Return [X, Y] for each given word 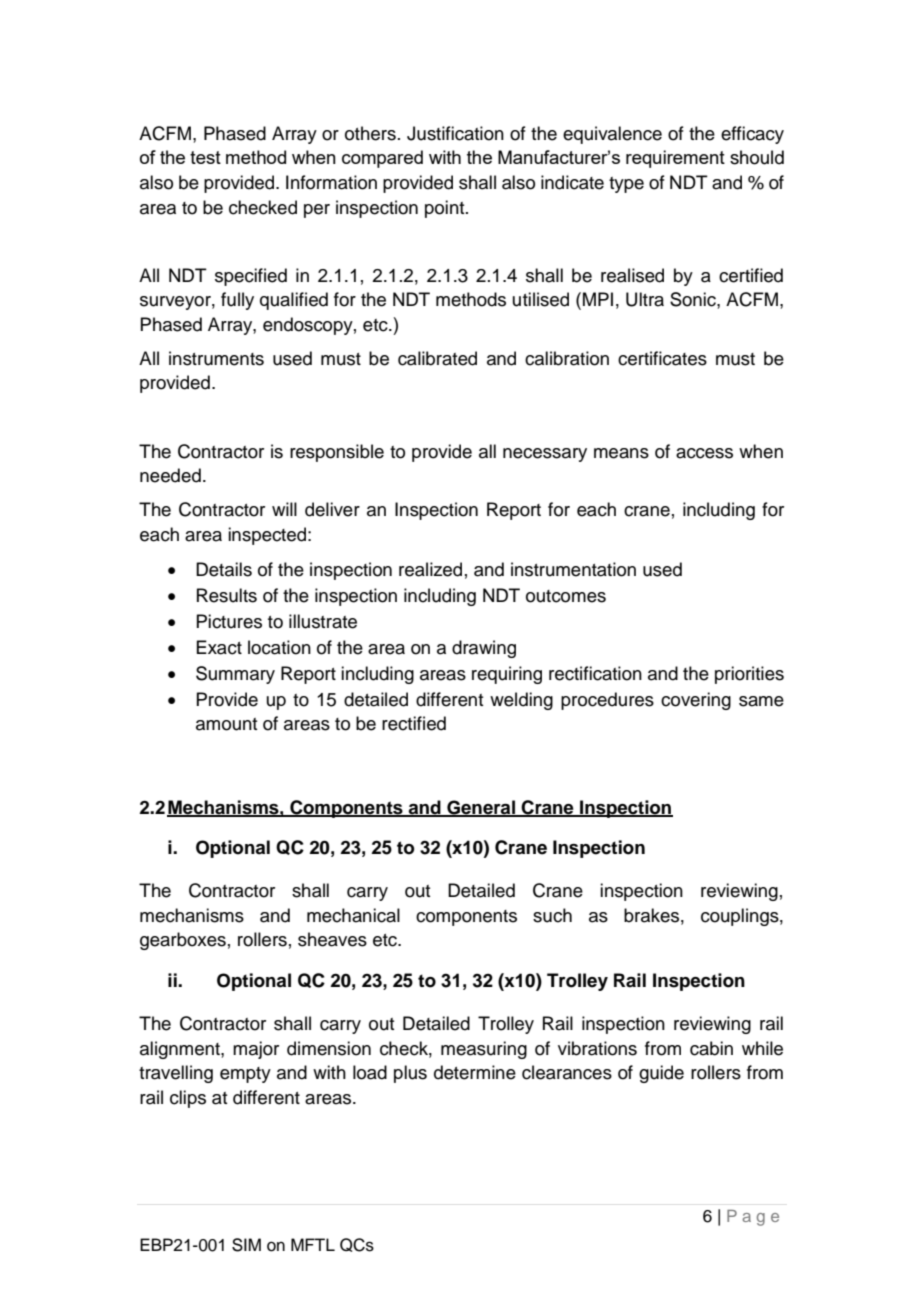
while [762, 1048]
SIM [246, 1245]
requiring [507, 675]
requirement [675, 159]
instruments [216, 358]
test [205, 157]
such [552, 915]
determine [475, 1072]
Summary [235, 675]
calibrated [437, 358]
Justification [455, 133]
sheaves [332, 939]
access [704, 453]
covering [696, 701]
